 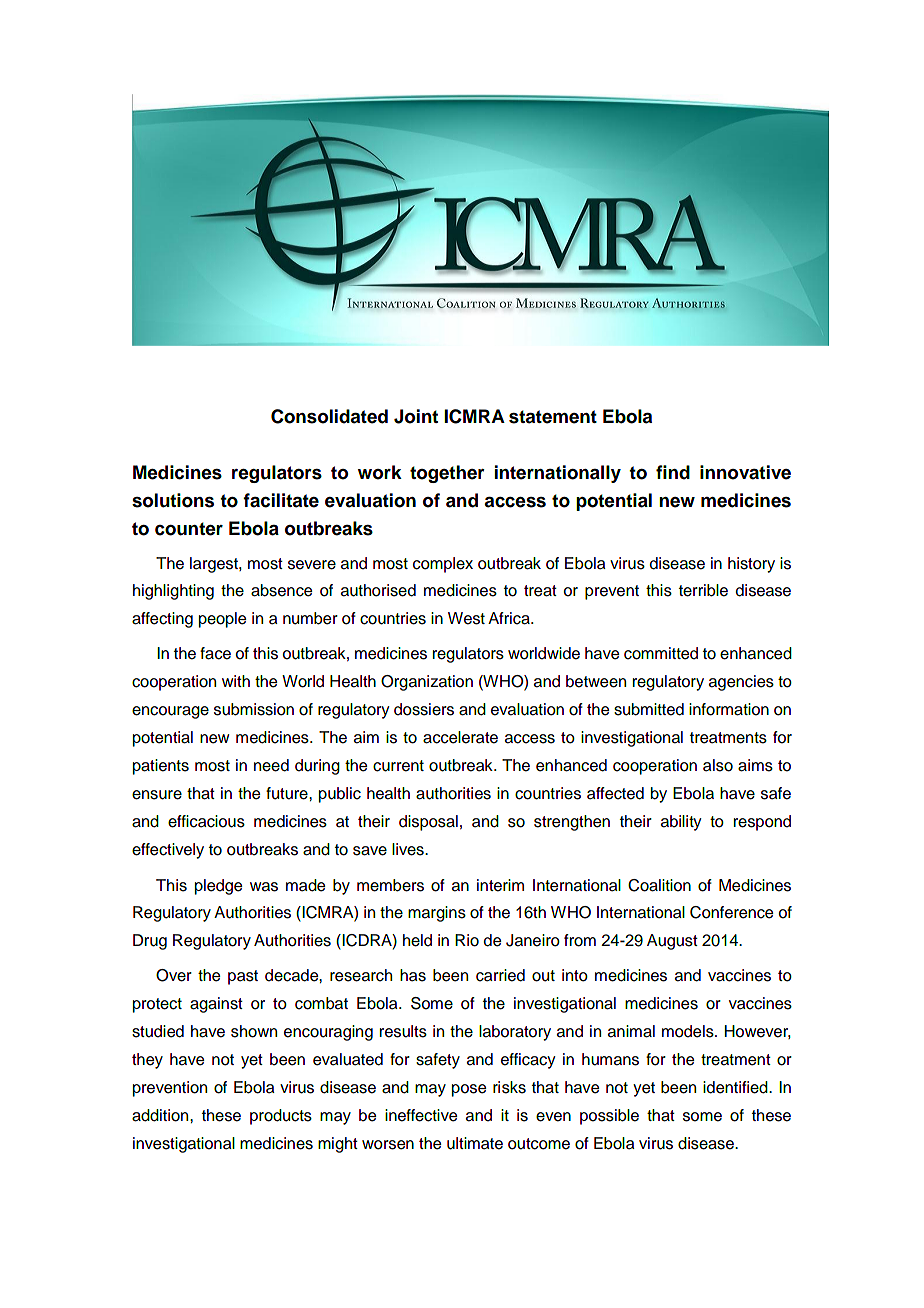 I want to click on Rio, so click(x=467, y=940).
